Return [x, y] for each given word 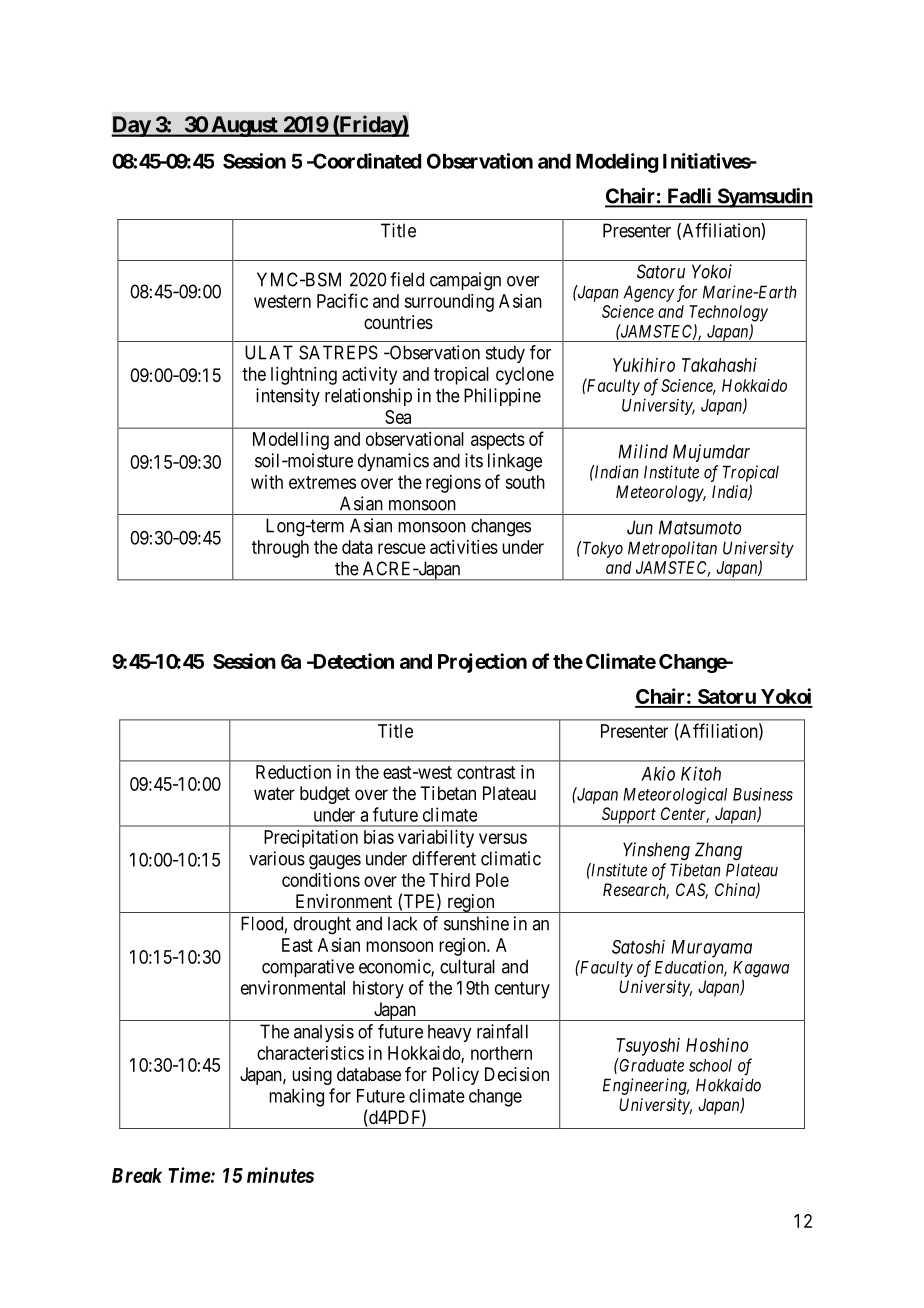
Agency [648, 293]
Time [189, 1175]
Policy [456, 1076]
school [710, 1065]
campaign [465, 281]
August [244, 126]
